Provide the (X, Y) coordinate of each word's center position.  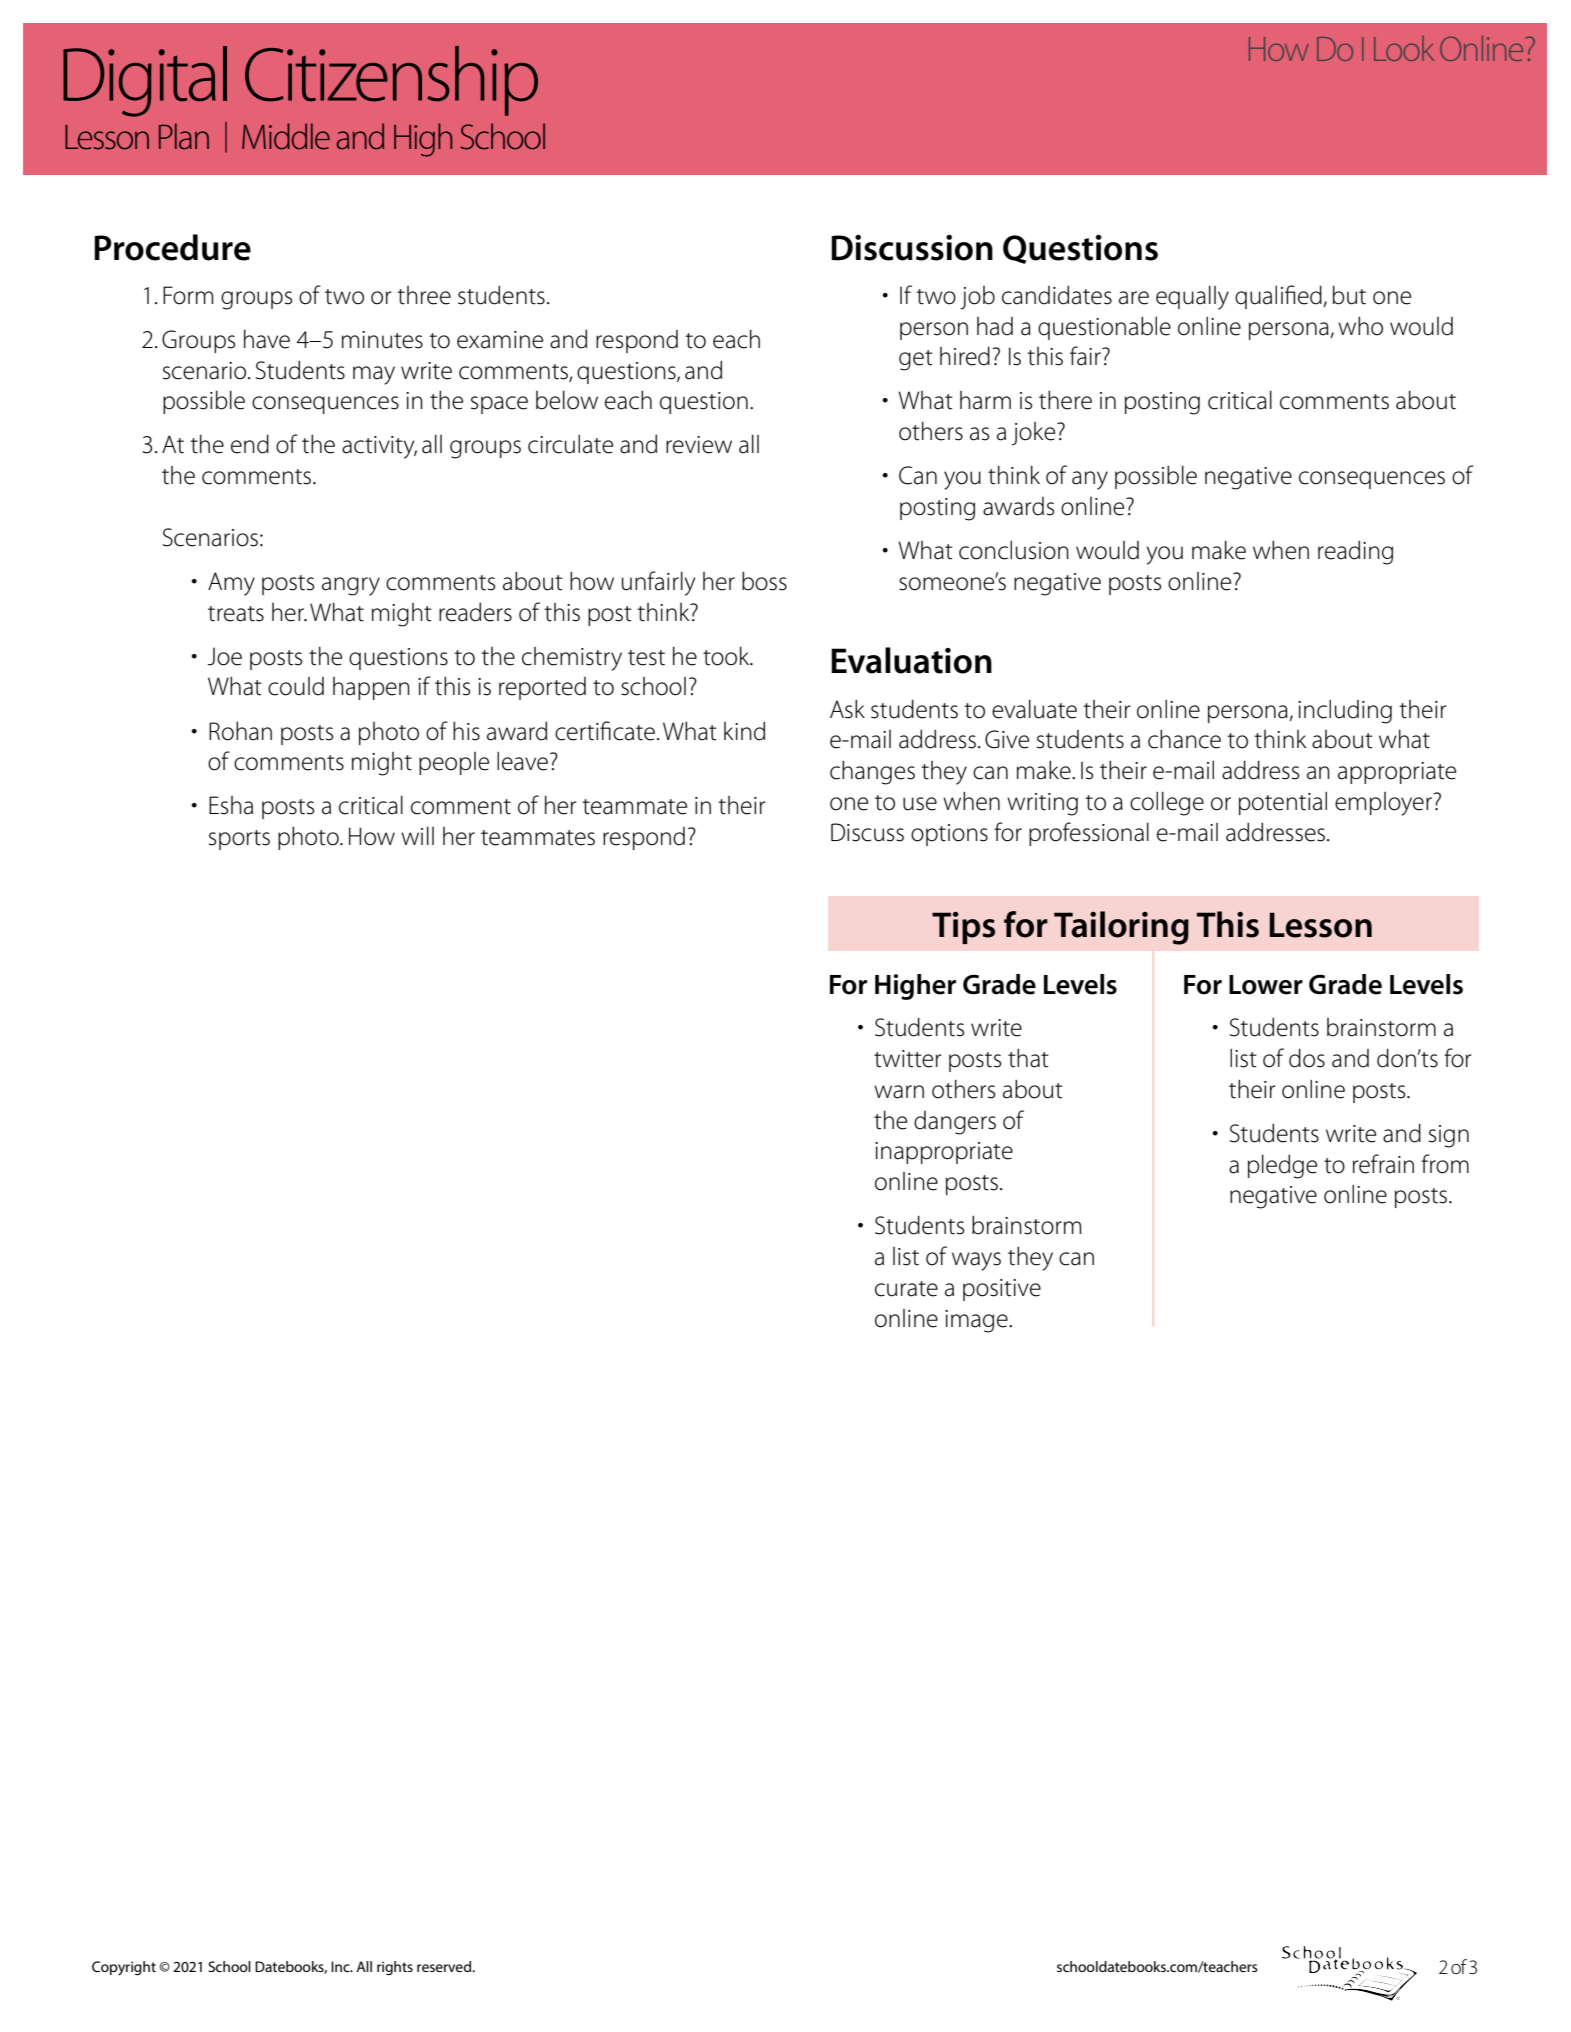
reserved (445, 1966)
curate (906, 1289)
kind (744, 731)
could (296, 686)
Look (1404, 48)
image (977, 1321)
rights (395, 1968)
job (977, 298)
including (1345, 711)
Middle (286, 136)
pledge (1282, 1166)
